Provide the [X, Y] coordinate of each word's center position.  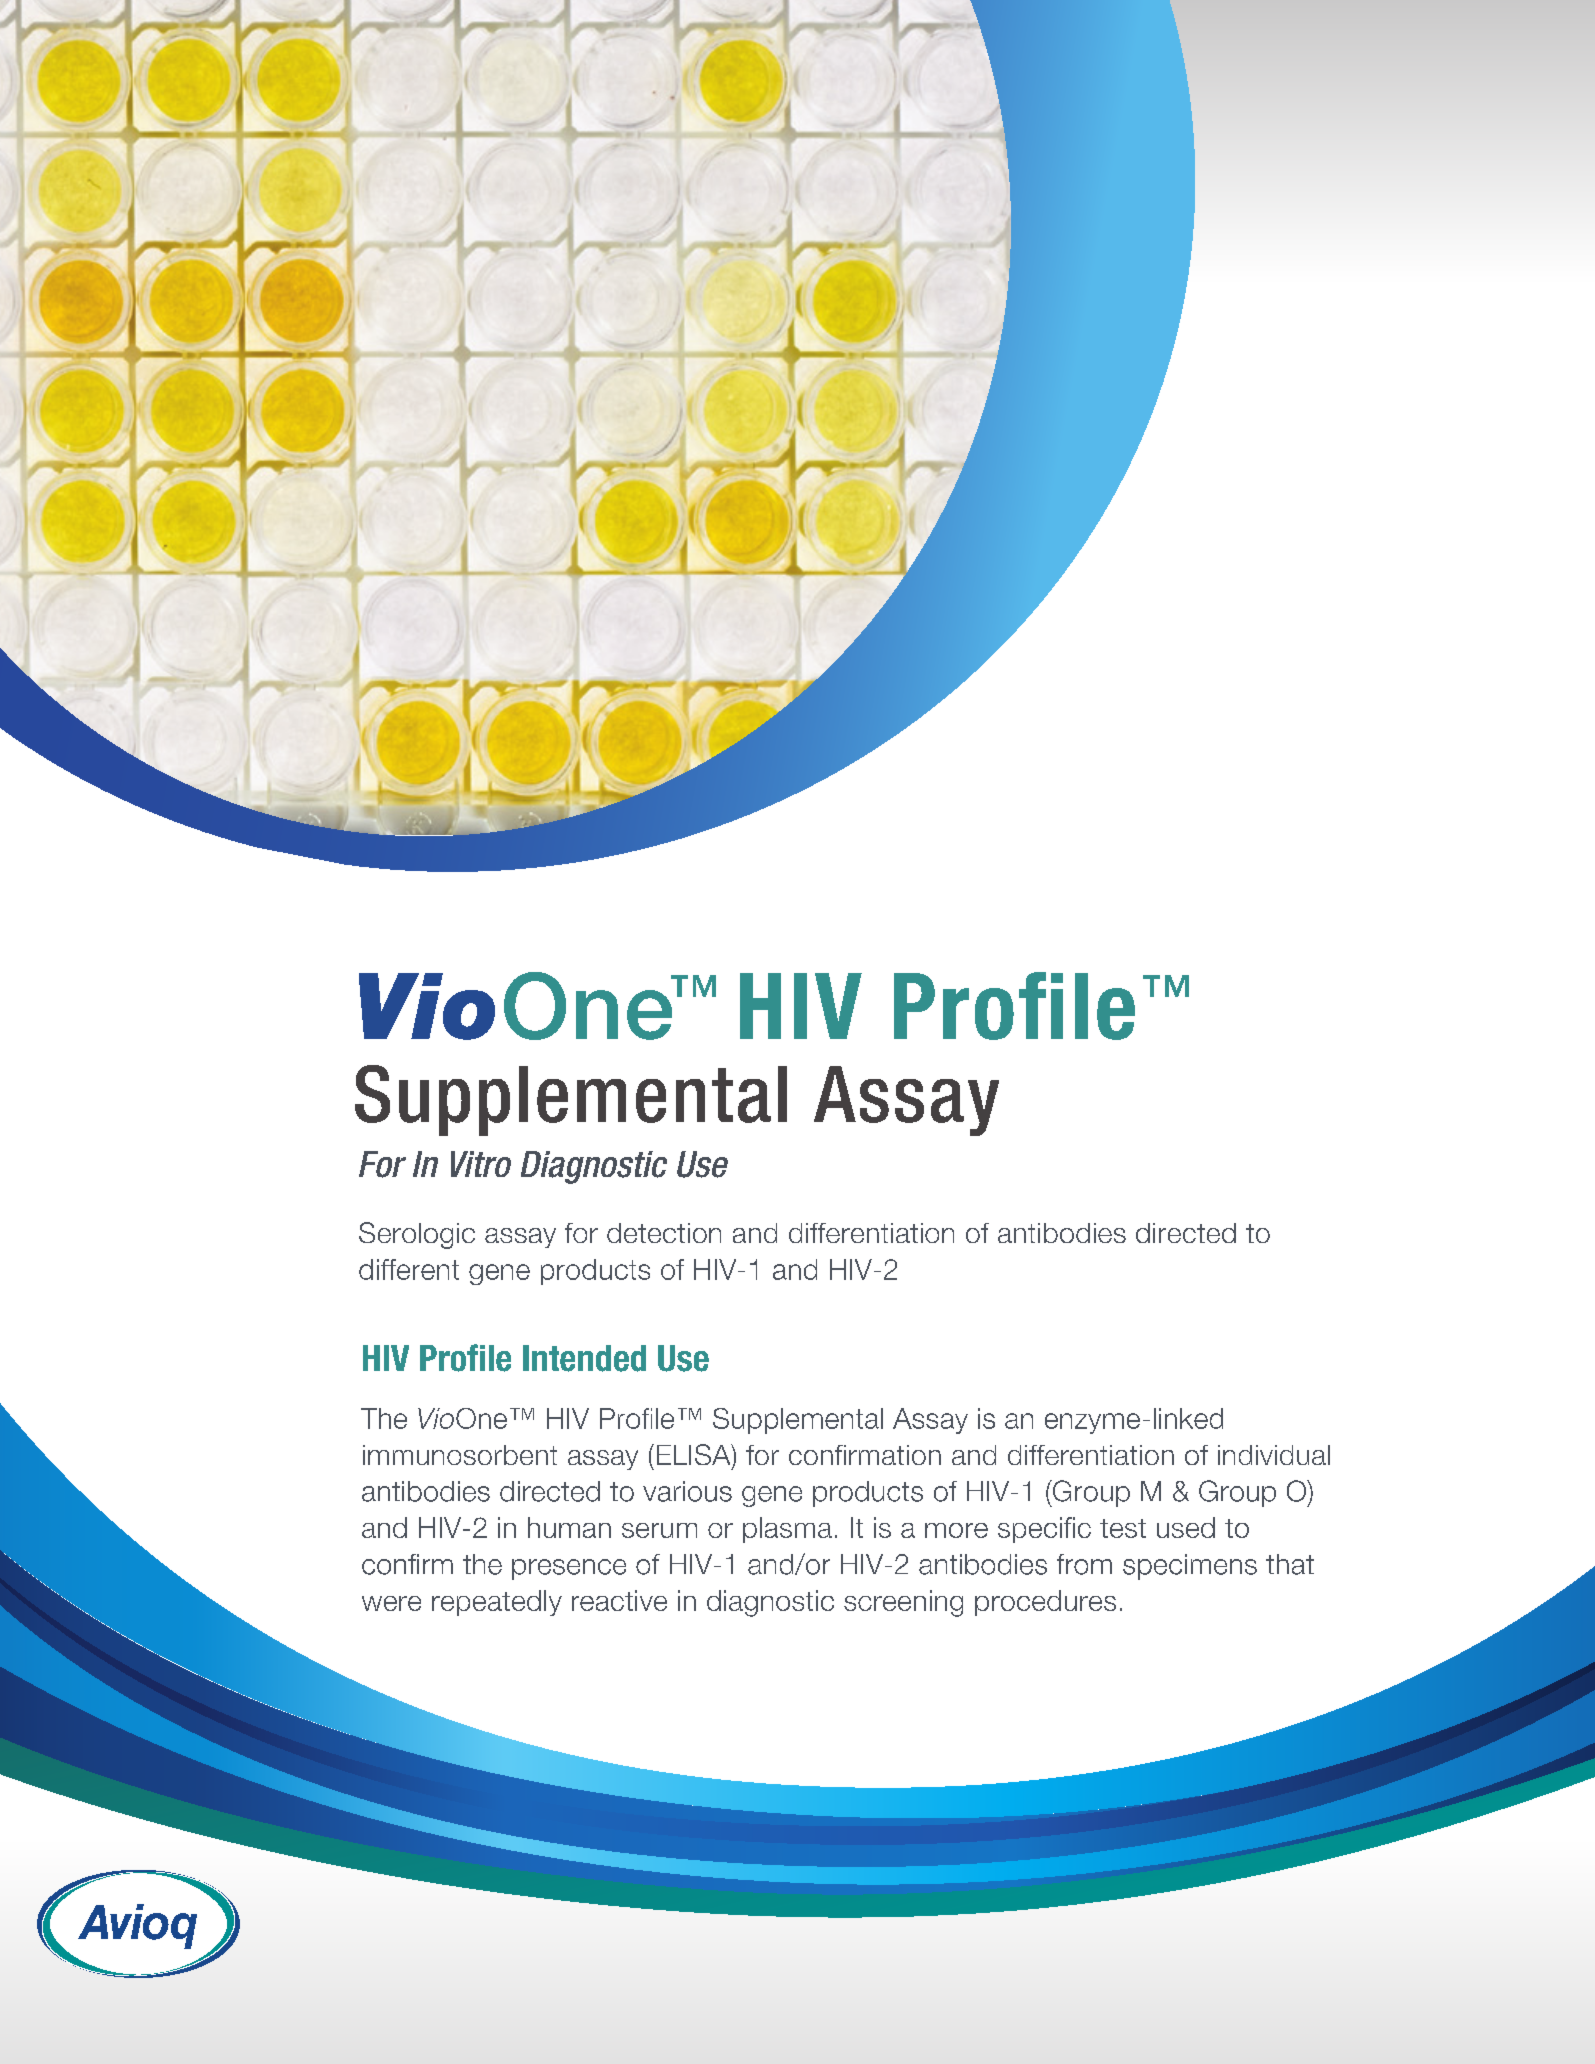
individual [1274, 1455]
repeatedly [497, 1603]
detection [664, 1233]
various [687, 1491]
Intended [584, 1358]
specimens [1190, 1567]
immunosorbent [460, 1455]
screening [903, 1603]
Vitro [481, 1164]
